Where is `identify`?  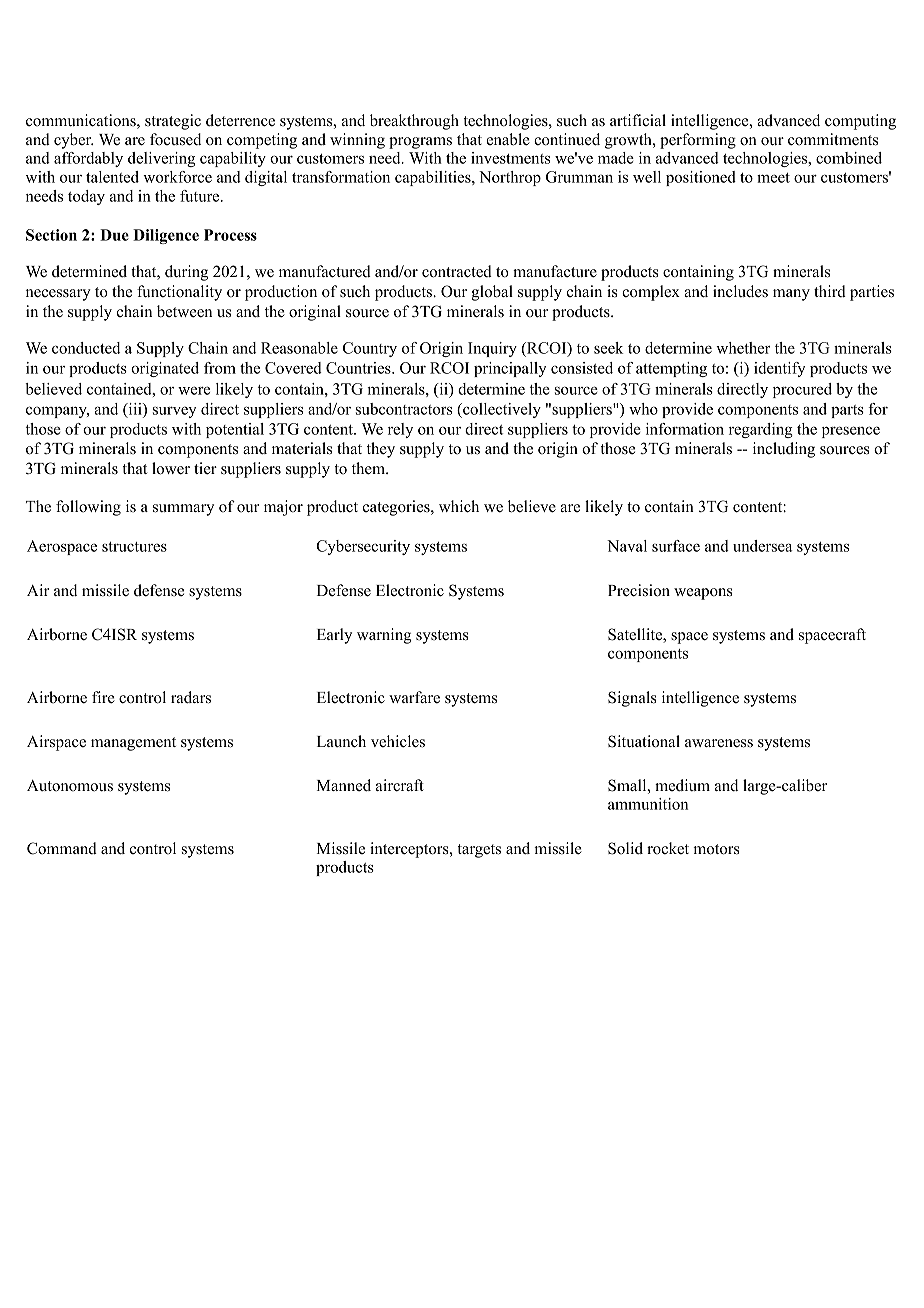 identify is located at coordinates (780, 369).
